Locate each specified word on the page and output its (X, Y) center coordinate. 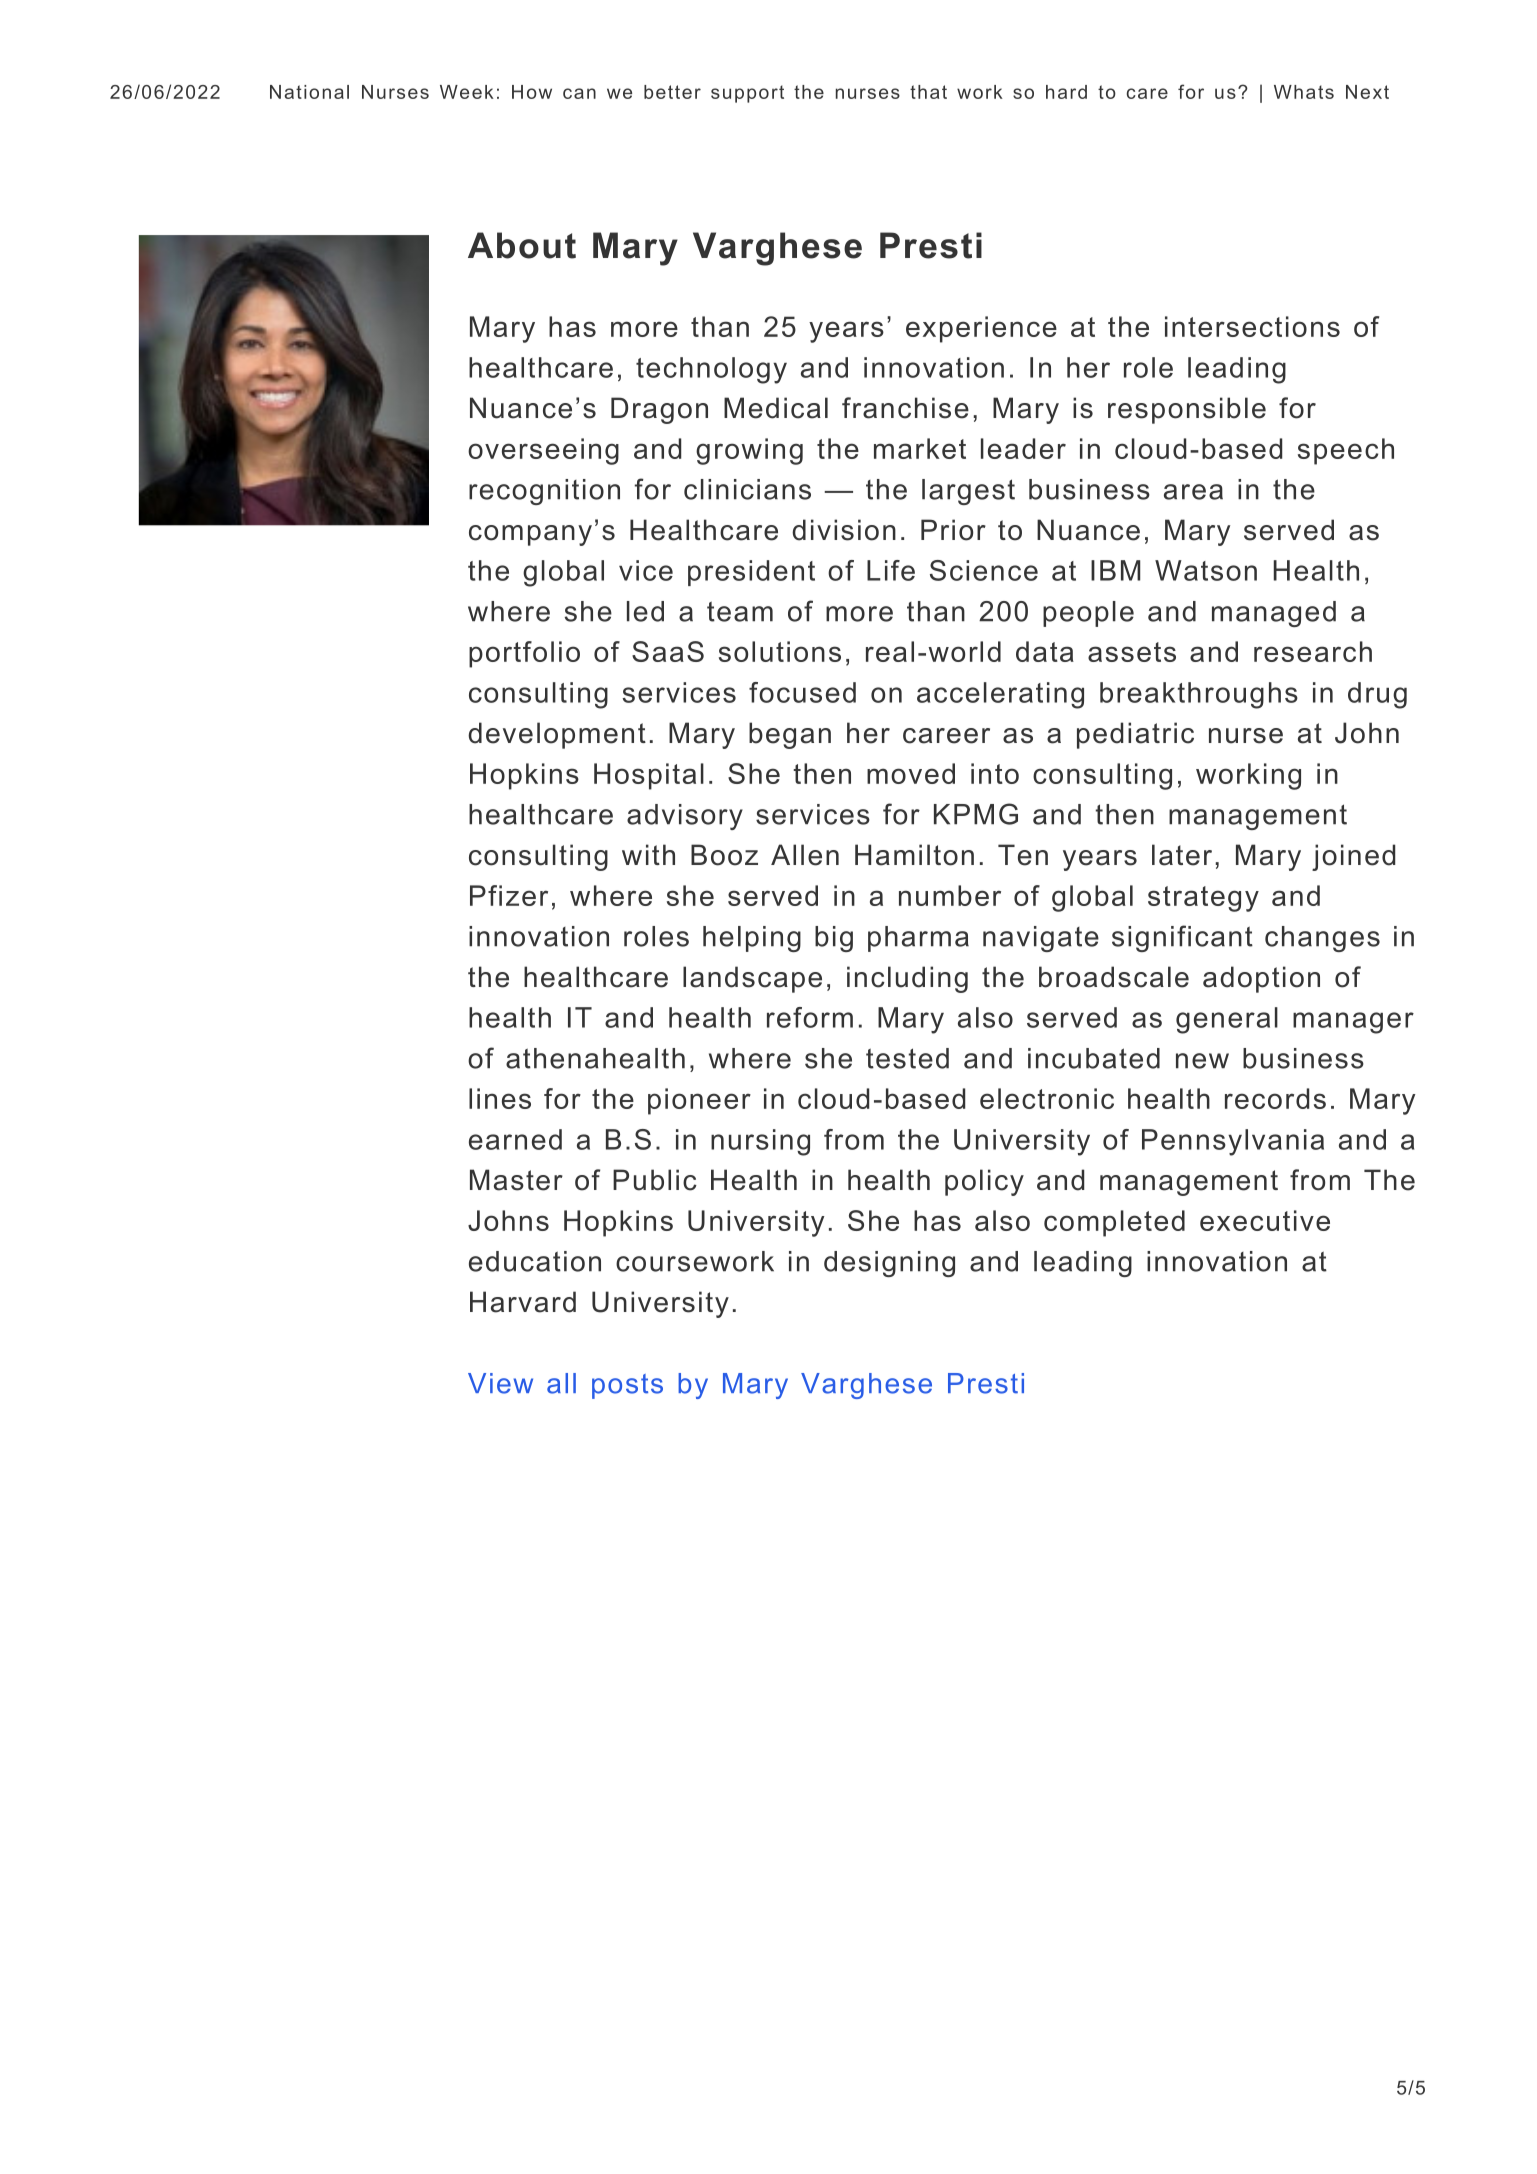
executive (1265, 1220)
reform (810, 1017)
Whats (1304, 92)
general (1227, 1020)
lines (500, 1098)
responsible (1187, 410)
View (500, 1383)
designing (889, 1264)
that (928, 92)
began (790, 735)
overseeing (543, 451)
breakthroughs (1199, 695)
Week (467, 92)
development (557, 735)
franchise (905, 408)
